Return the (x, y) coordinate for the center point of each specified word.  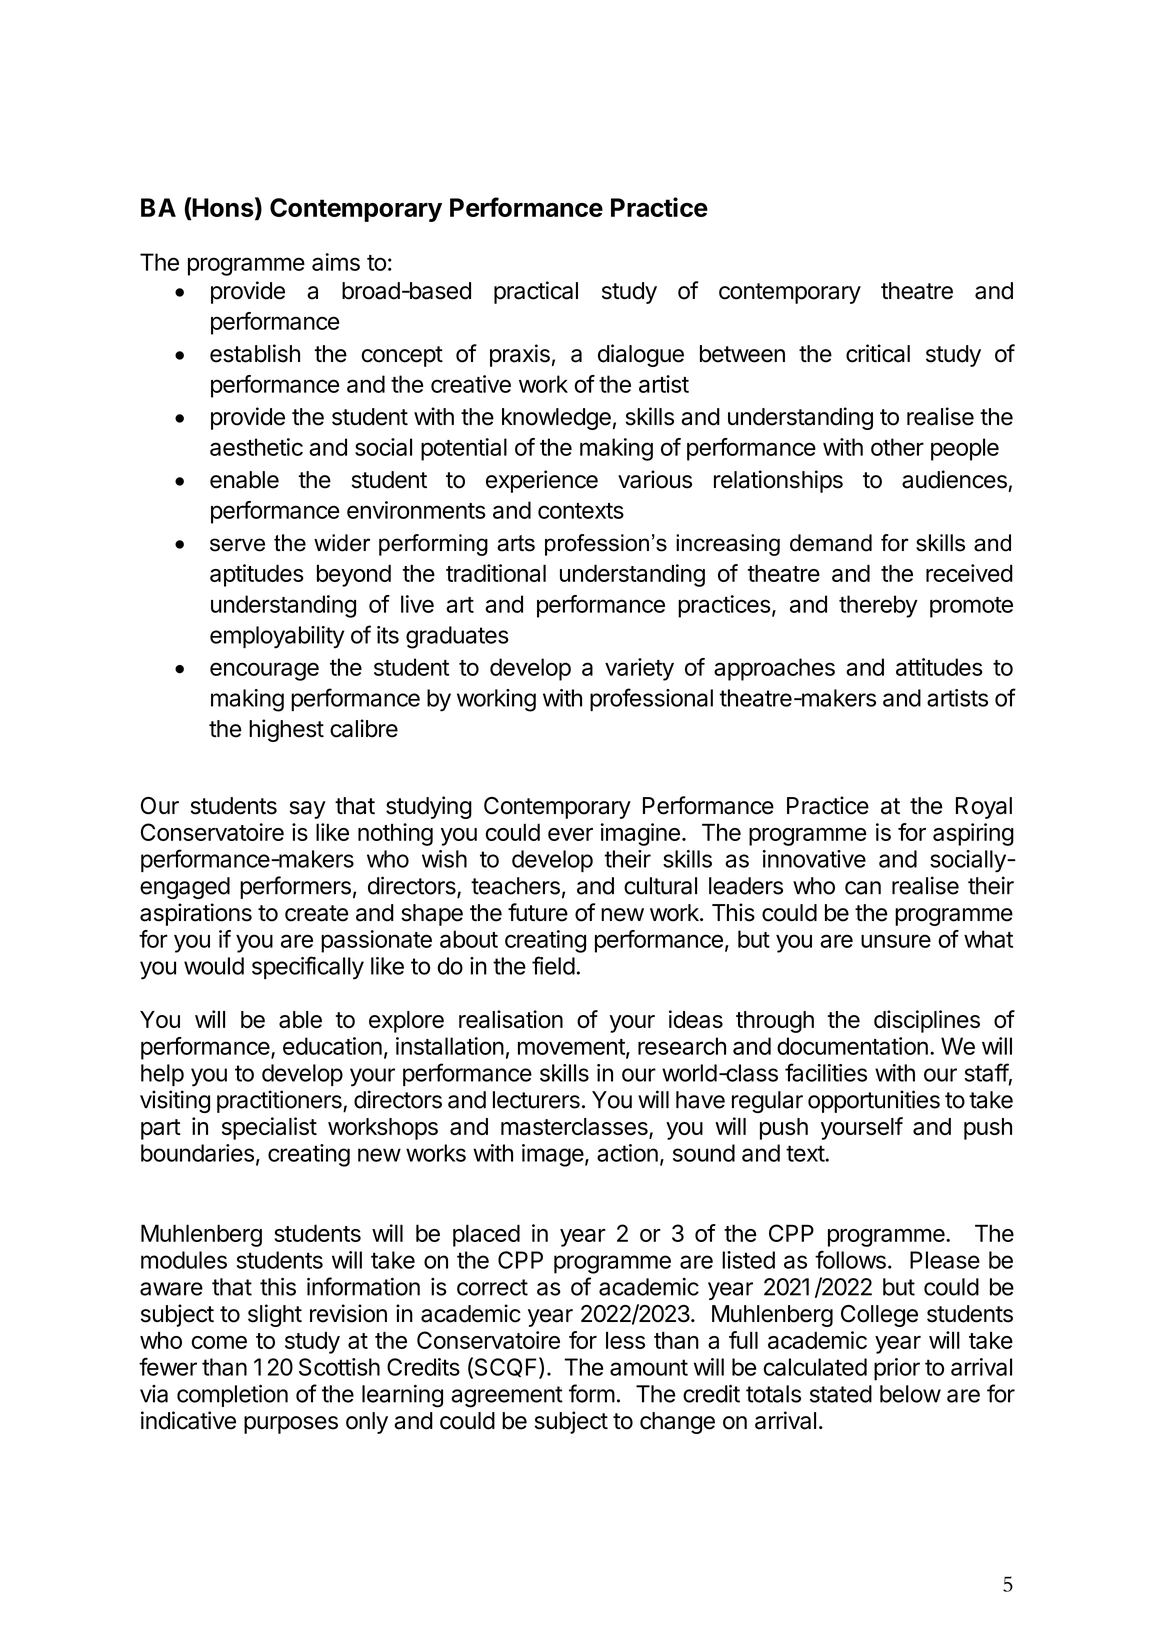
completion (232, 1395)
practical (536, 292)
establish (255, 353)
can (863, 888)
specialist (269, 1128)
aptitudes (257, 575)
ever (570, 834)
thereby (878, 606)
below (910, 1394)
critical (878, 353)
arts (516, 543)
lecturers (536, 1100)
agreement (507, 1397)
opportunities (874, 1101)
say (308, 810)
